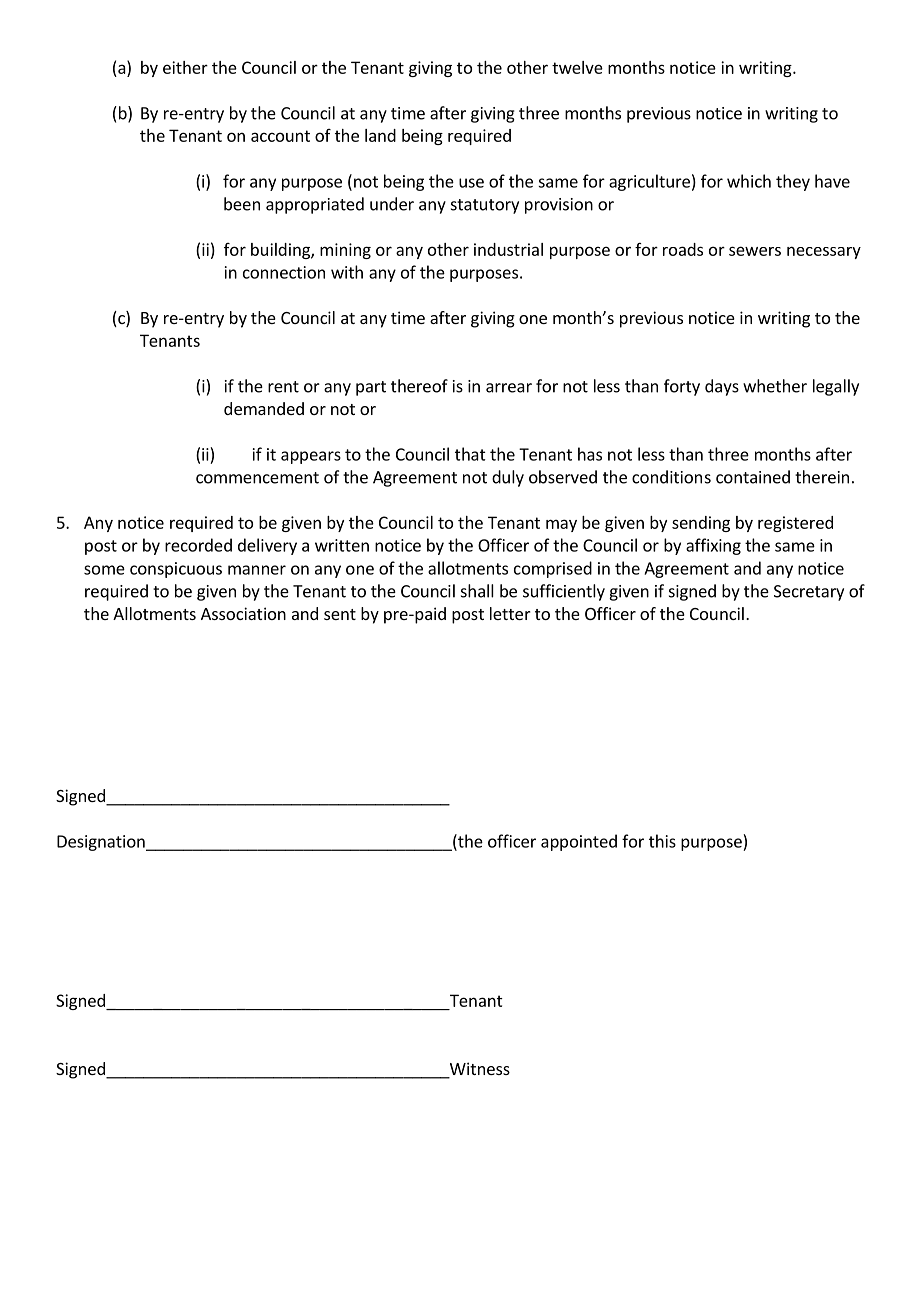  What do you see at coordinates (579, 842) in the screenshot?
I see `appointed` at bounding box center [579, 842].
